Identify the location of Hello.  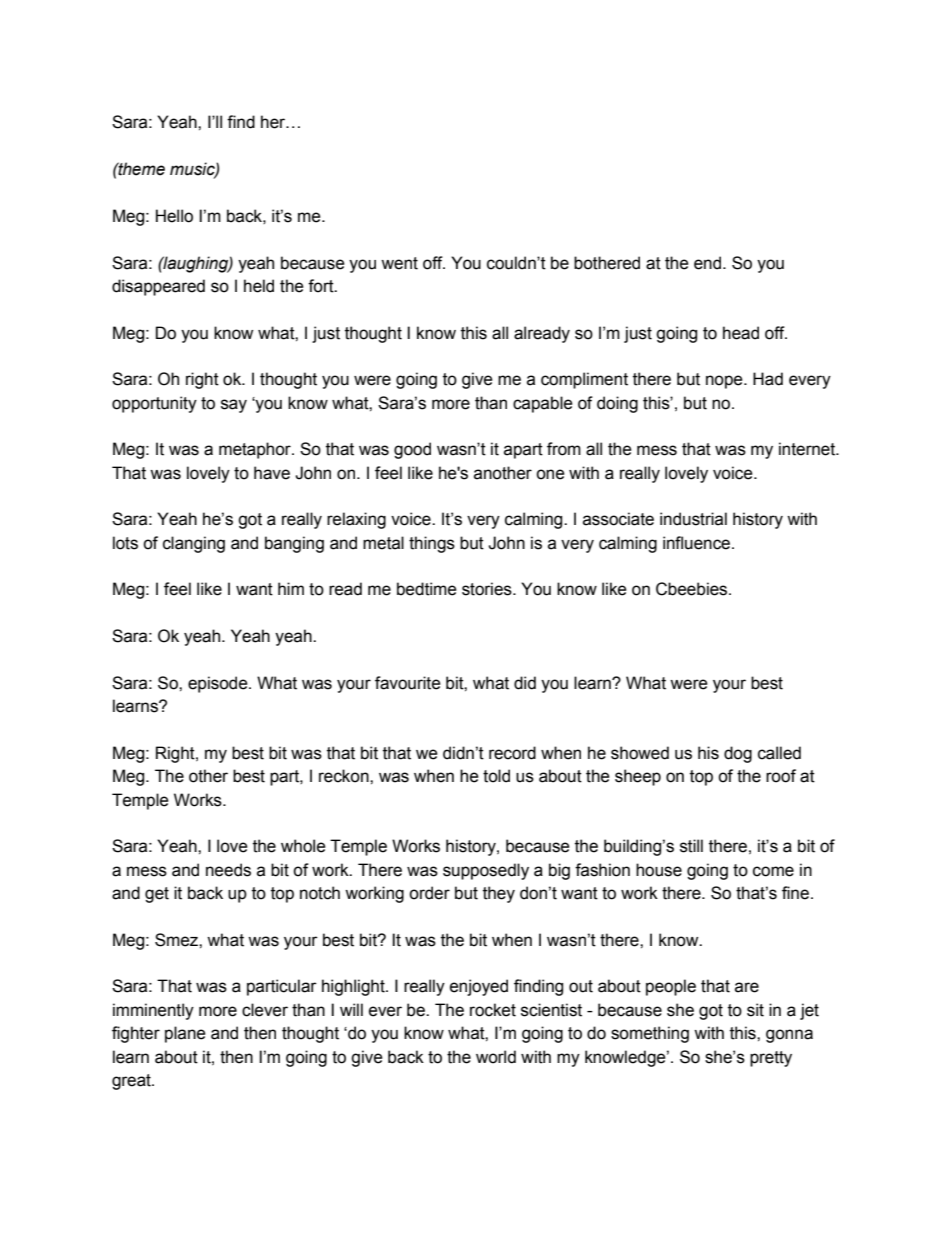
(174, 216).
